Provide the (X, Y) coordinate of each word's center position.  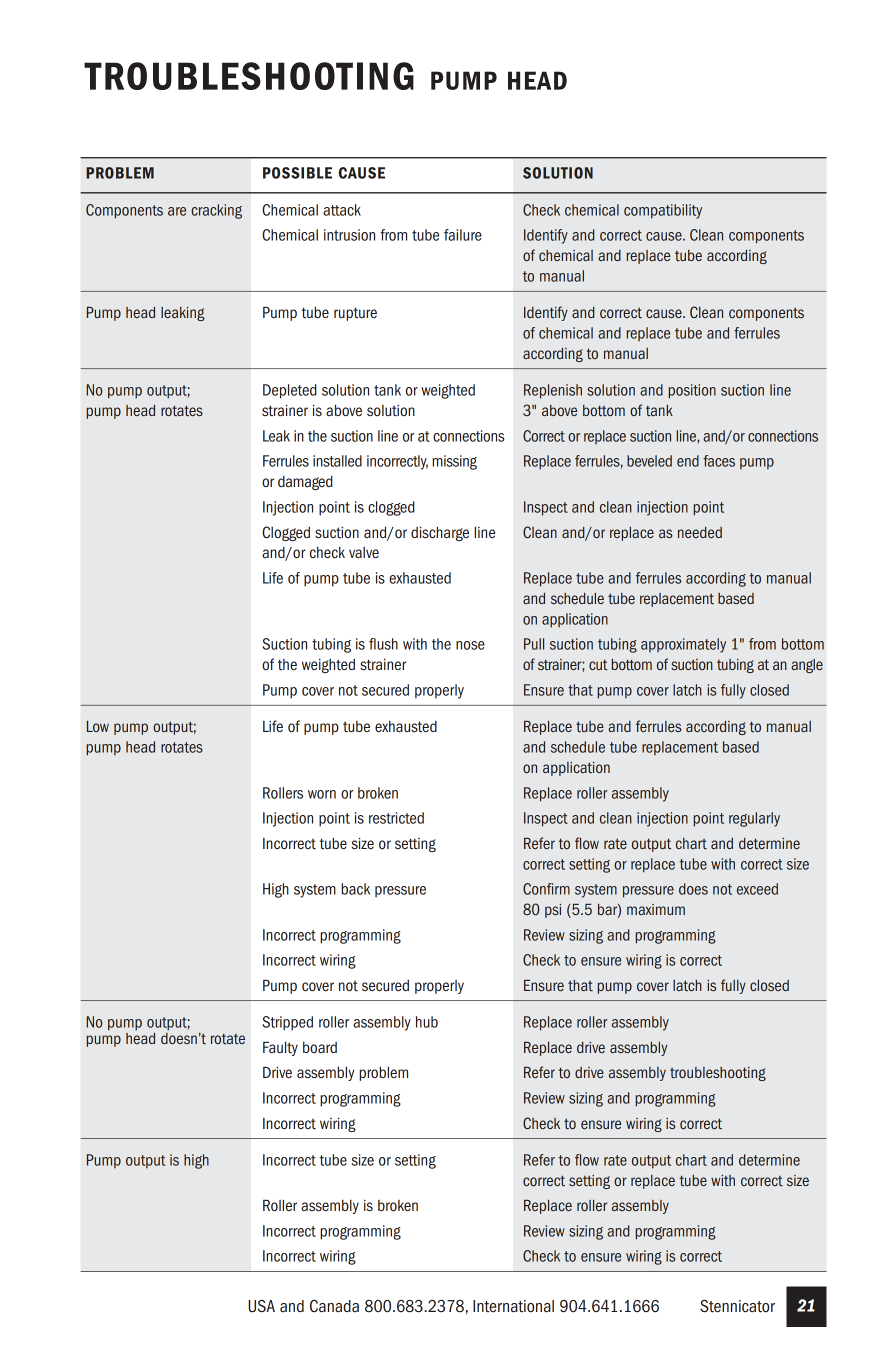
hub (427, 1022)
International (513, 1306)
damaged (305, 483)
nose (470, 645)
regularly (754, 819)
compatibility (663, 211)
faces (719, 461)
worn (322, 794)
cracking (216, 211)
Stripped (287, 1023)
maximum (656, 909)
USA (261, 1306)
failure (463, 235)
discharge (440, 534)
